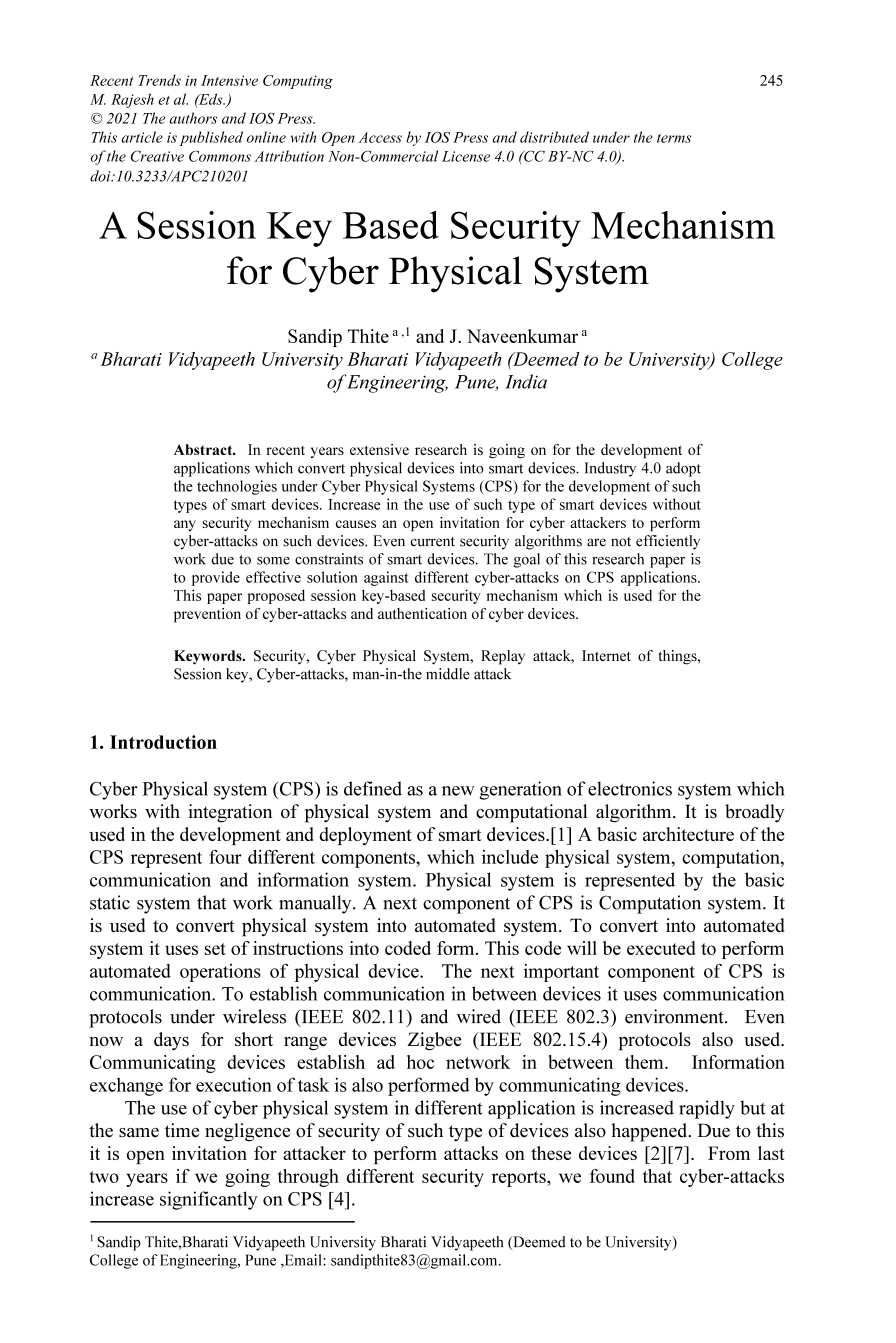  What do you see at coordinates (193, 118) in the screenshot?
I see `authors` at bounding box center [193, 118].
